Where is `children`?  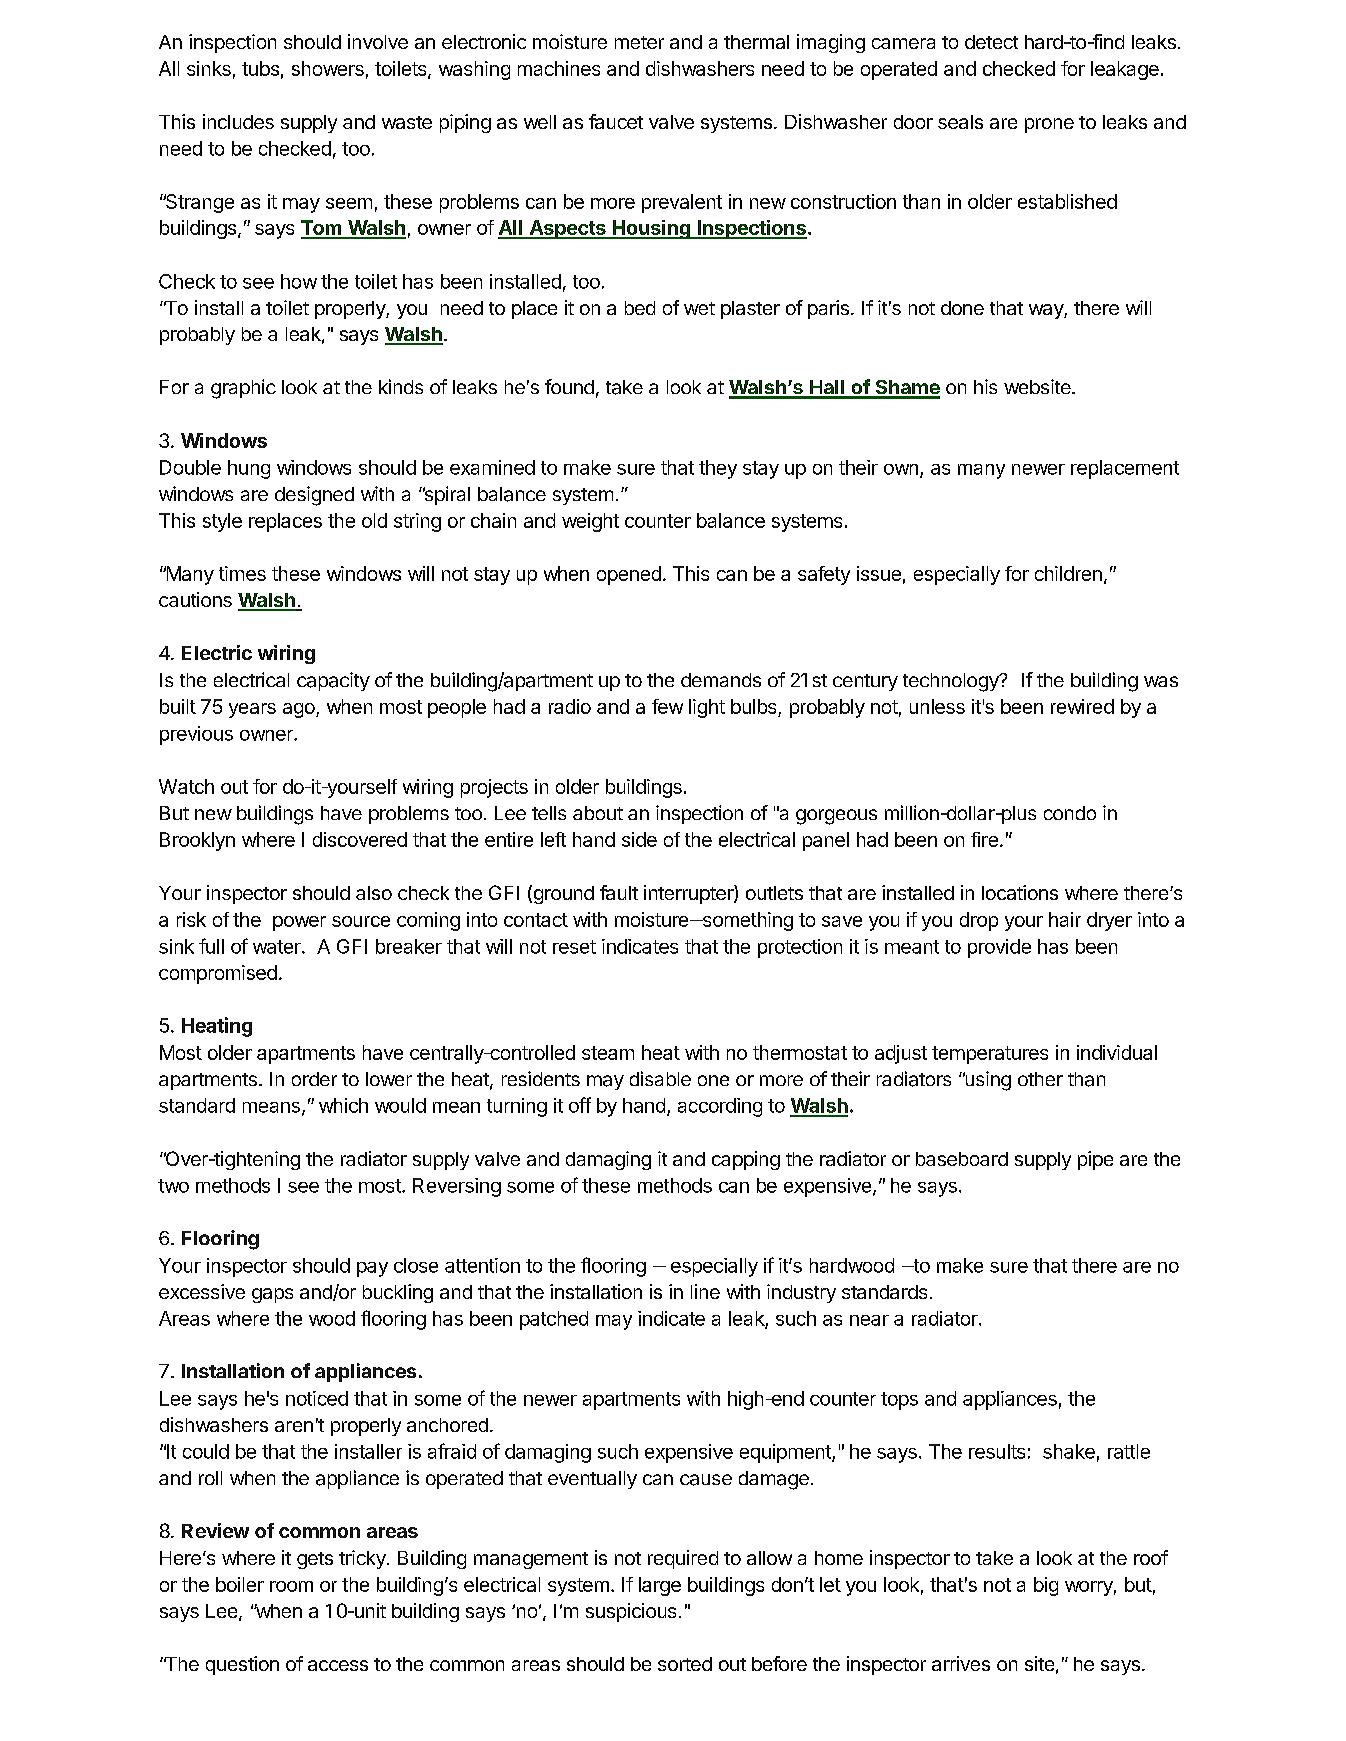 children is located at coordinates (1068, 573).
